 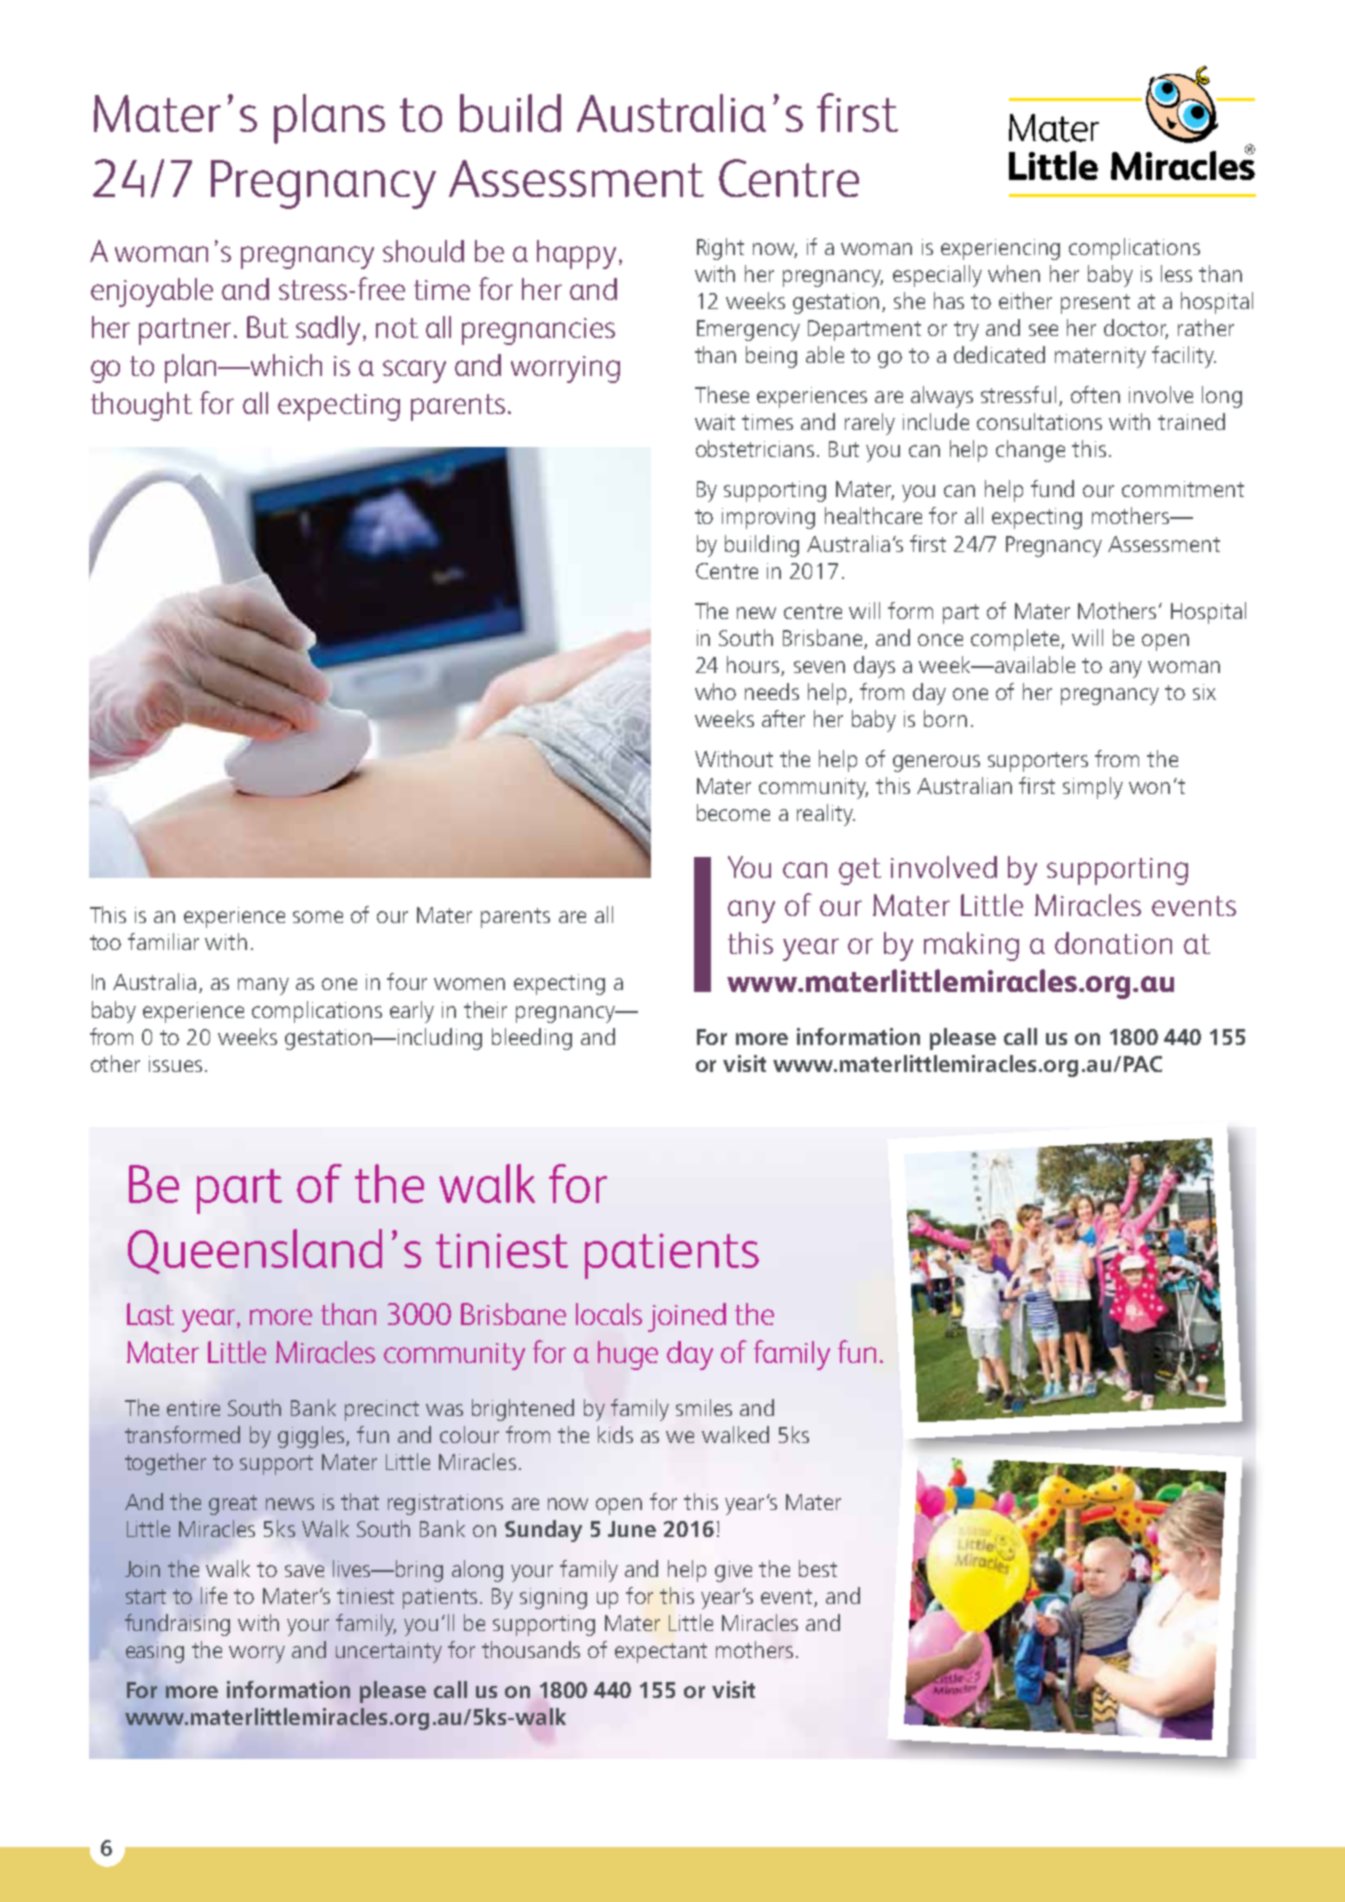 I want to click on present, so click(x=1095, y=304).
